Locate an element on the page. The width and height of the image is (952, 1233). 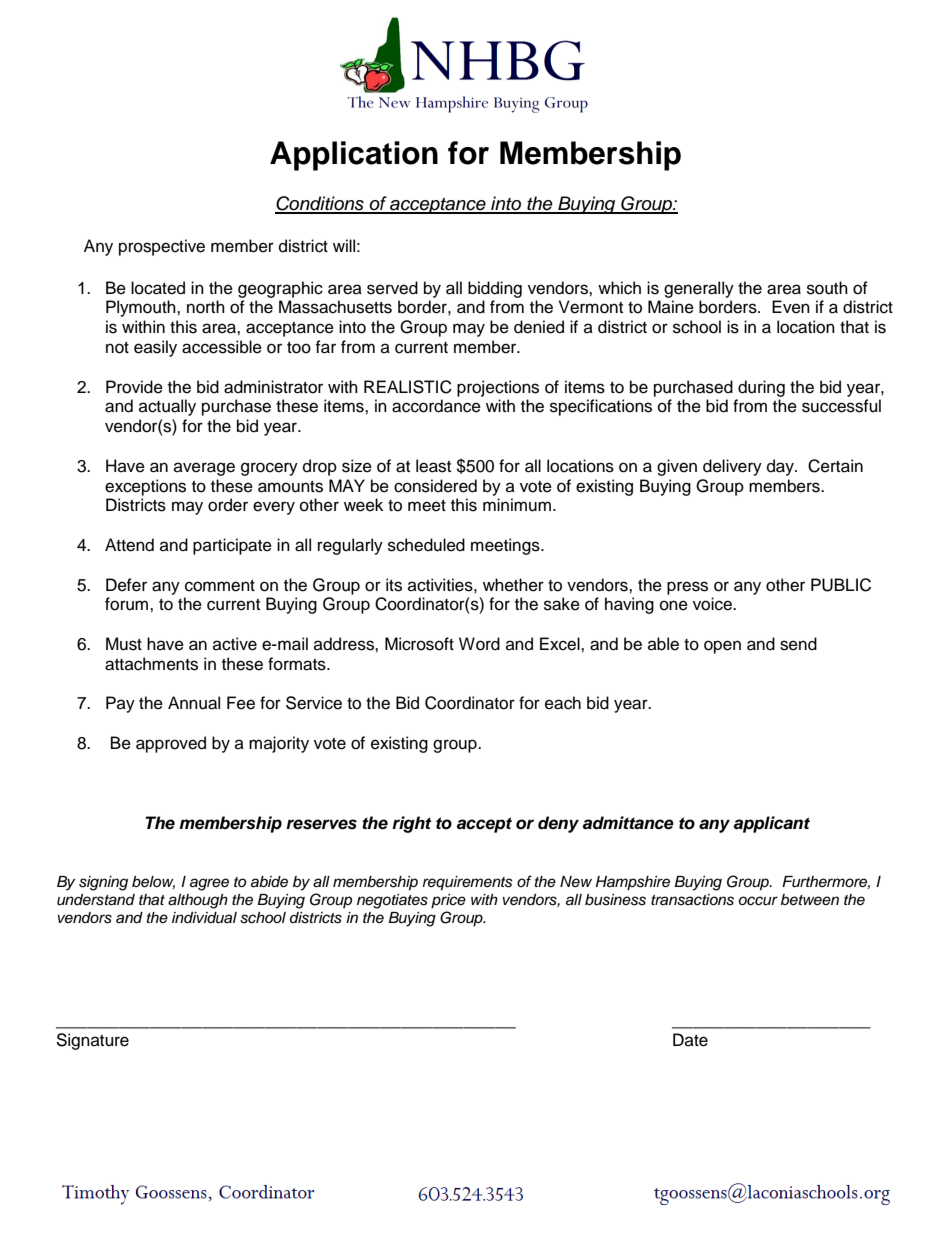
Application is located at coordinates (354, 156).
